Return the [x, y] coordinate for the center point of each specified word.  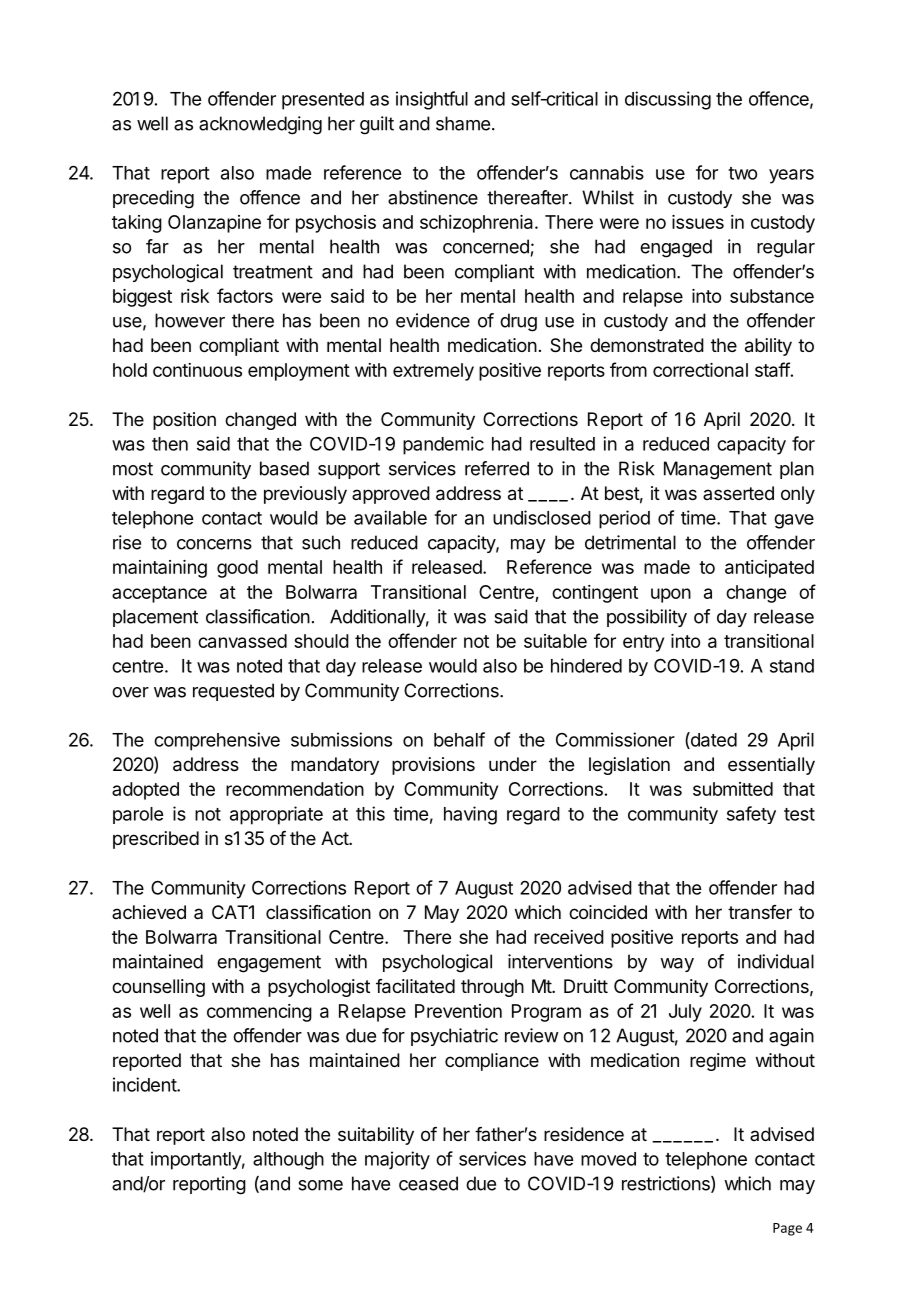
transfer [760, 912]
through [492, 988]
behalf [459, 739]
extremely [433, 372]
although [288, 1161]
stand [792, 666]
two [742, 173]
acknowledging [260, 125]
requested [233, 692]
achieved [149, 912]
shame [463, 123]
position [184, 421]
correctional [700, 370]
